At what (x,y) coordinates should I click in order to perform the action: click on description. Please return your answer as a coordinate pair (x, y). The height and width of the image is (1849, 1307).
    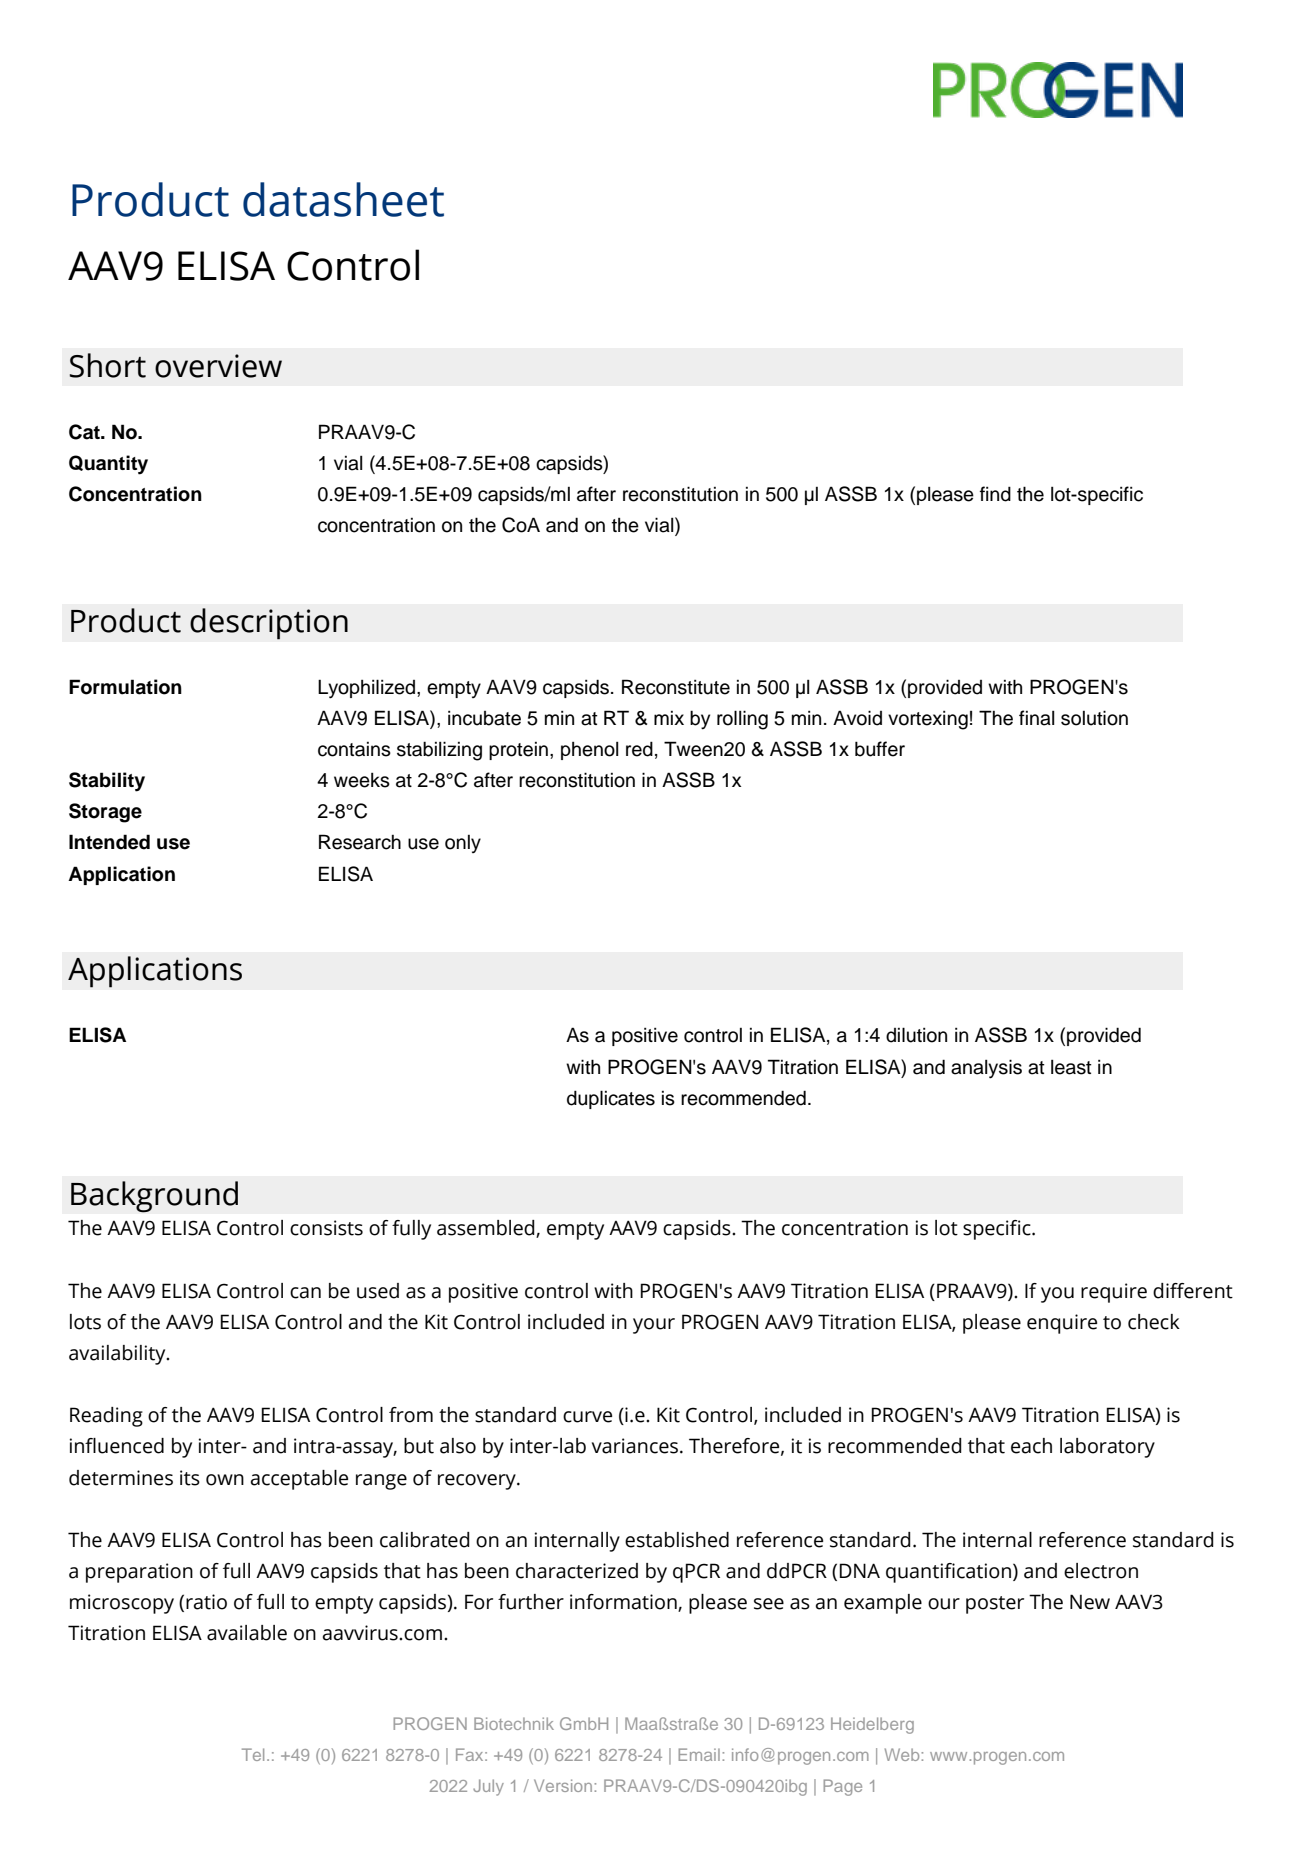
    Looking at the image, I should click on (269, 624).
